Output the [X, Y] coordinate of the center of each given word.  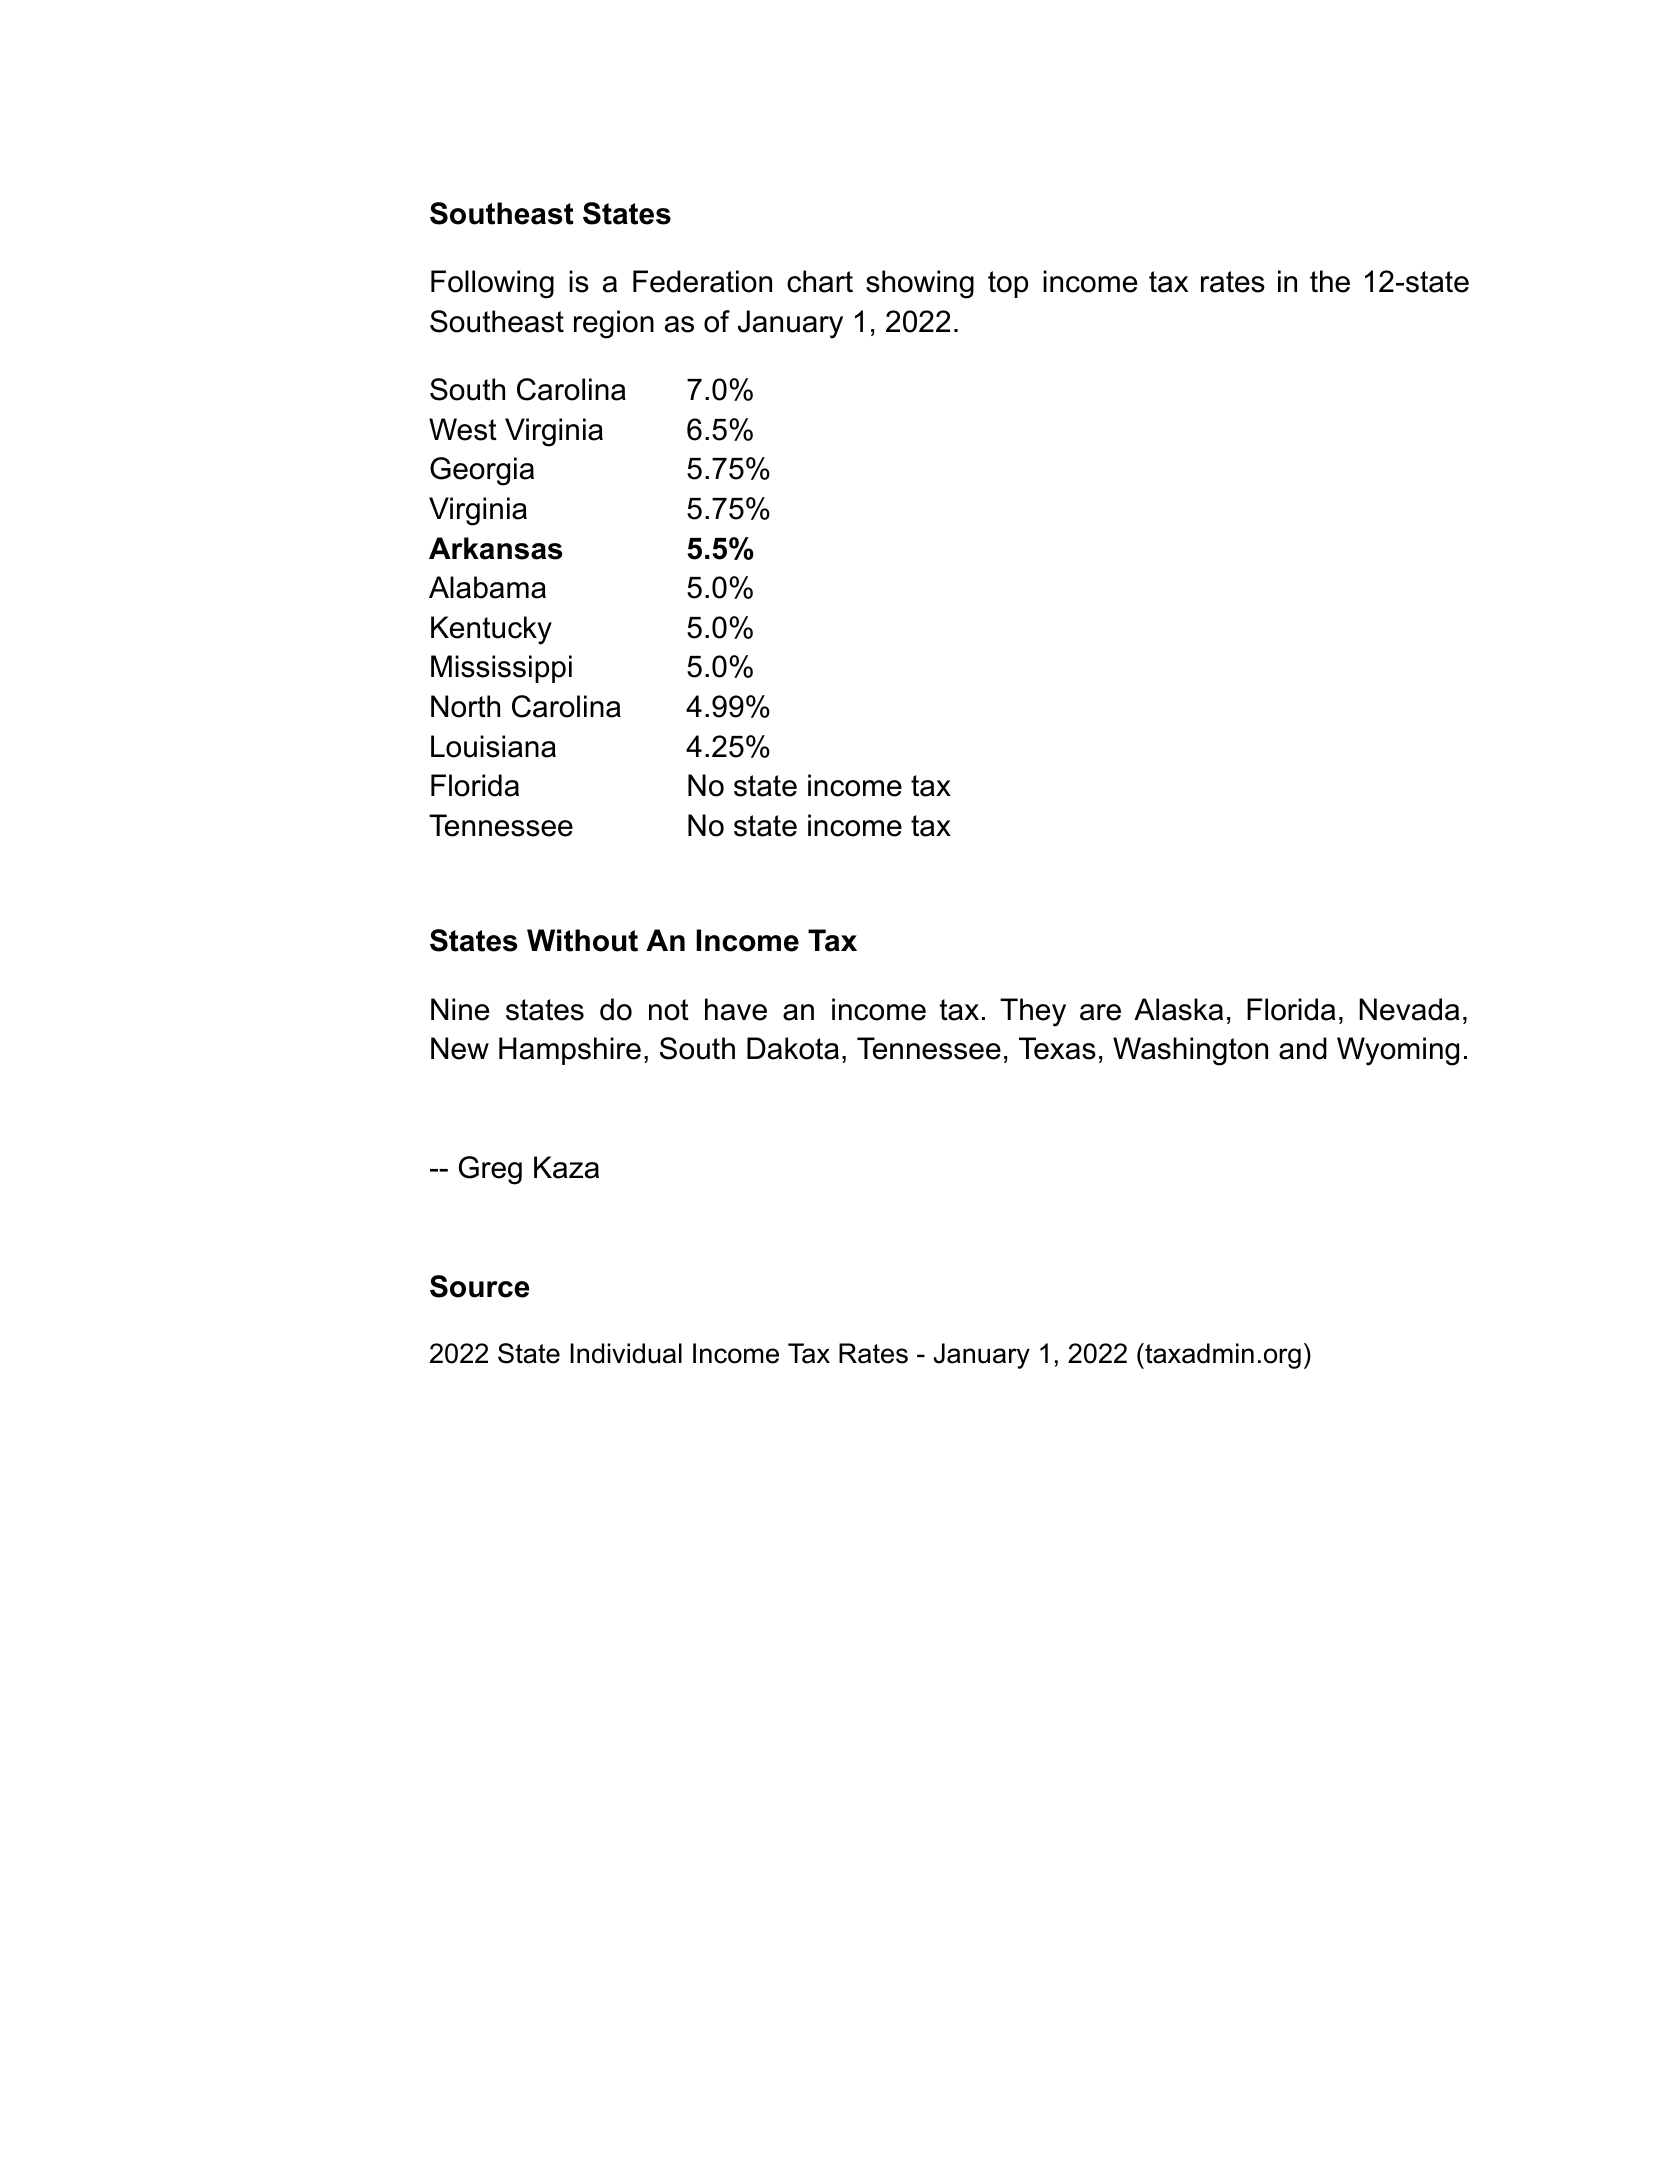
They [1033, 1012]
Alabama [487, 587]
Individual [626, 1353]
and [1303, 1048]
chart [820, 281]
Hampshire [570, 1051]
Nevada [1409, 1009]
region [614, 324]
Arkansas [495, 548]
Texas [1057, 1048]
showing [920, 284]
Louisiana [493, 746]
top [1008, 284]
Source [479, 1286]
